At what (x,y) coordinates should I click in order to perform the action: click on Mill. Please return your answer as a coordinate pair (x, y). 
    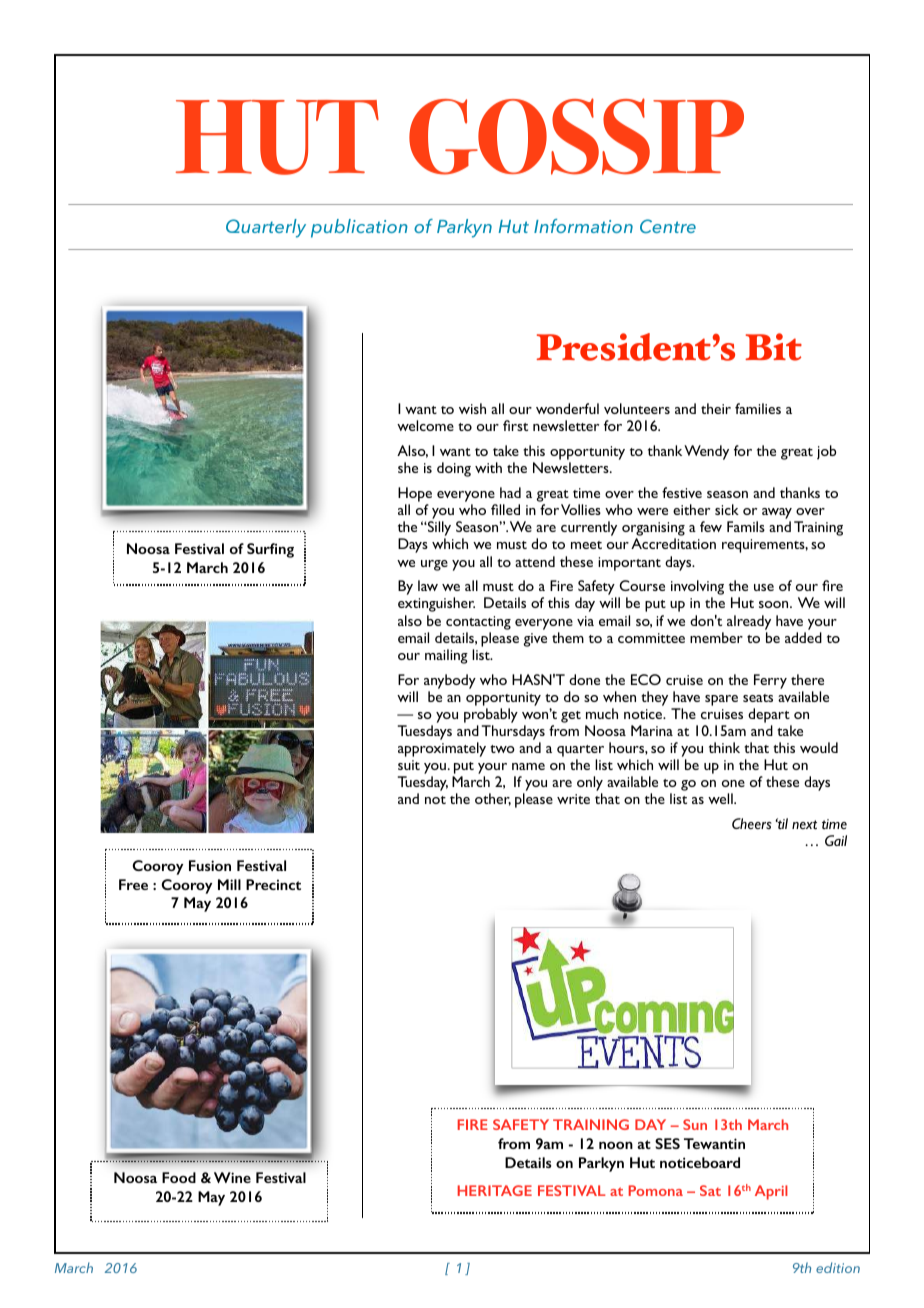
    Looking at the image, I should click on (229, 884).
